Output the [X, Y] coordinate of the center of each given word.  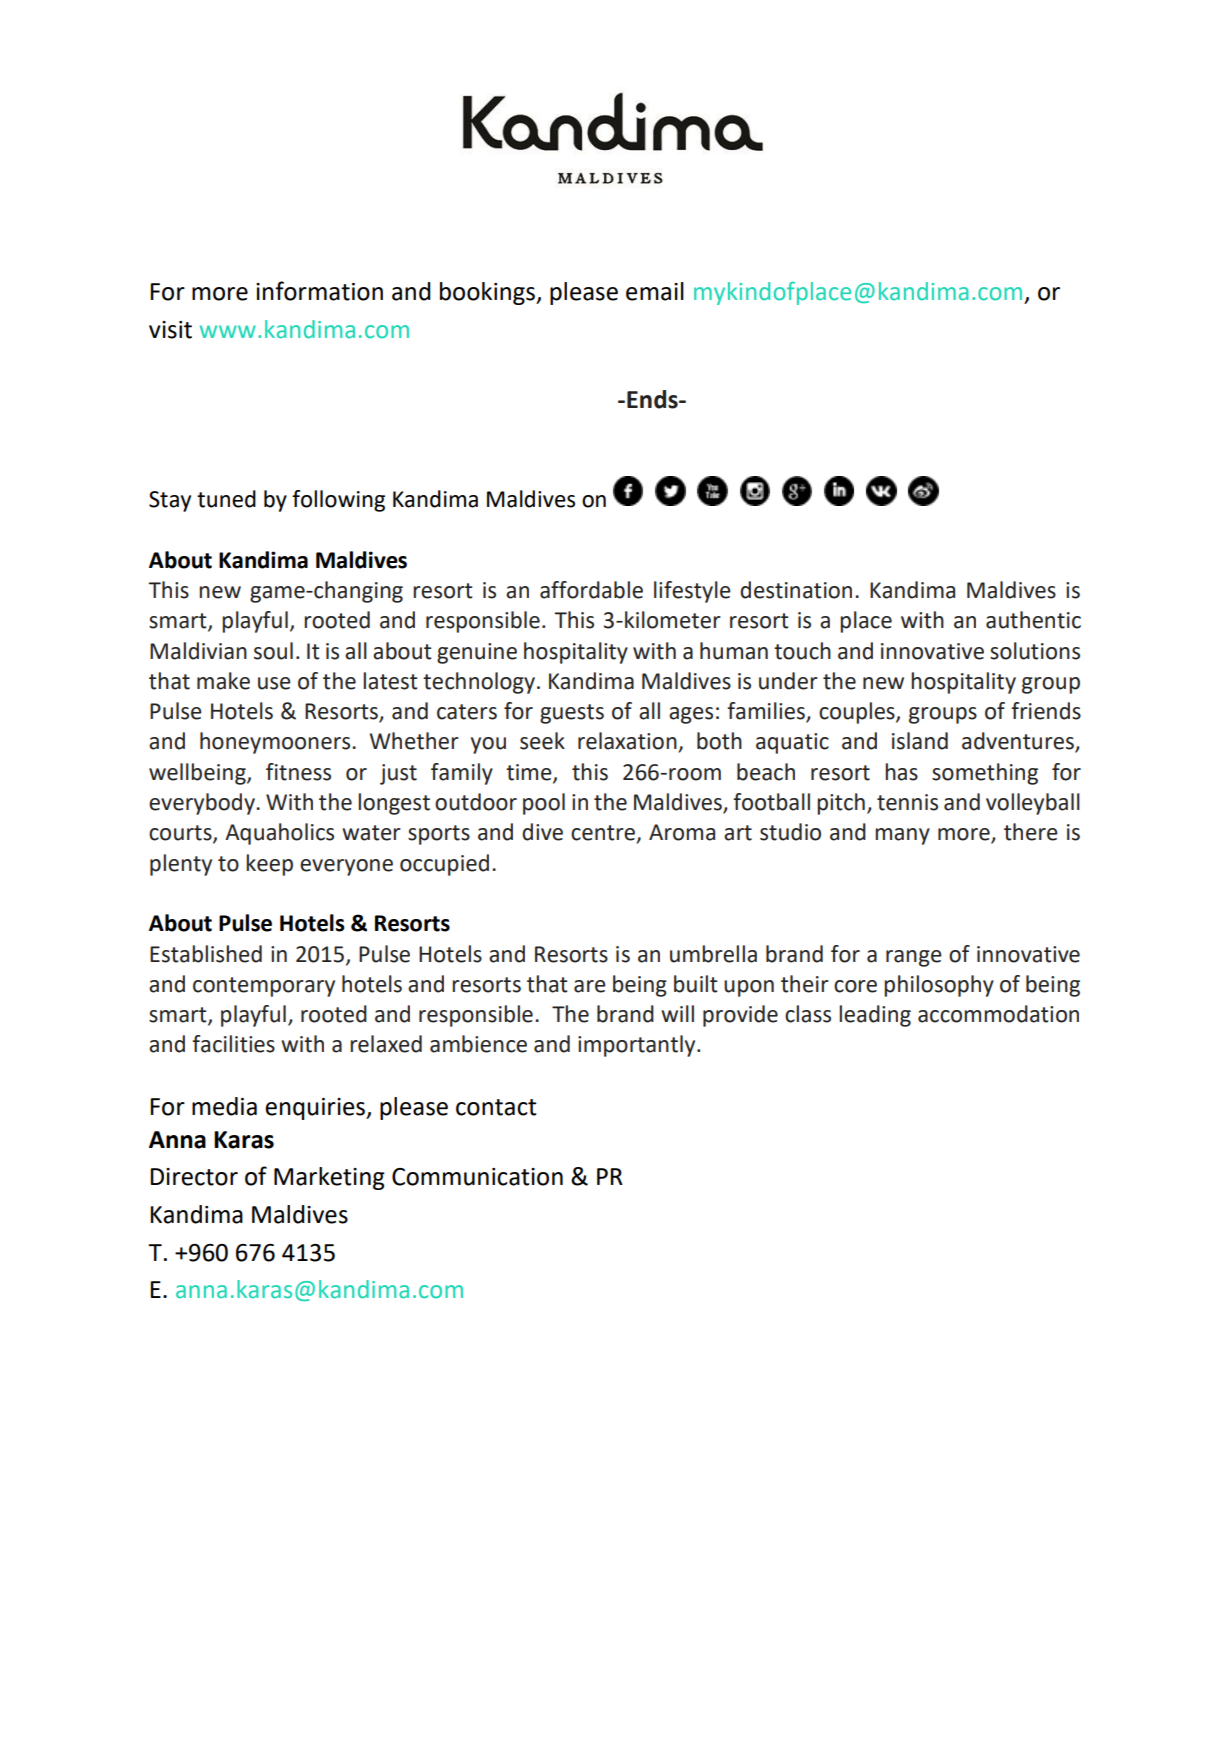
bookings [489, 293]
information [319, 291]
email [655, 291]
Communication [477, 1177]
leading [875, 1016]
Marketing [329, 1178]
